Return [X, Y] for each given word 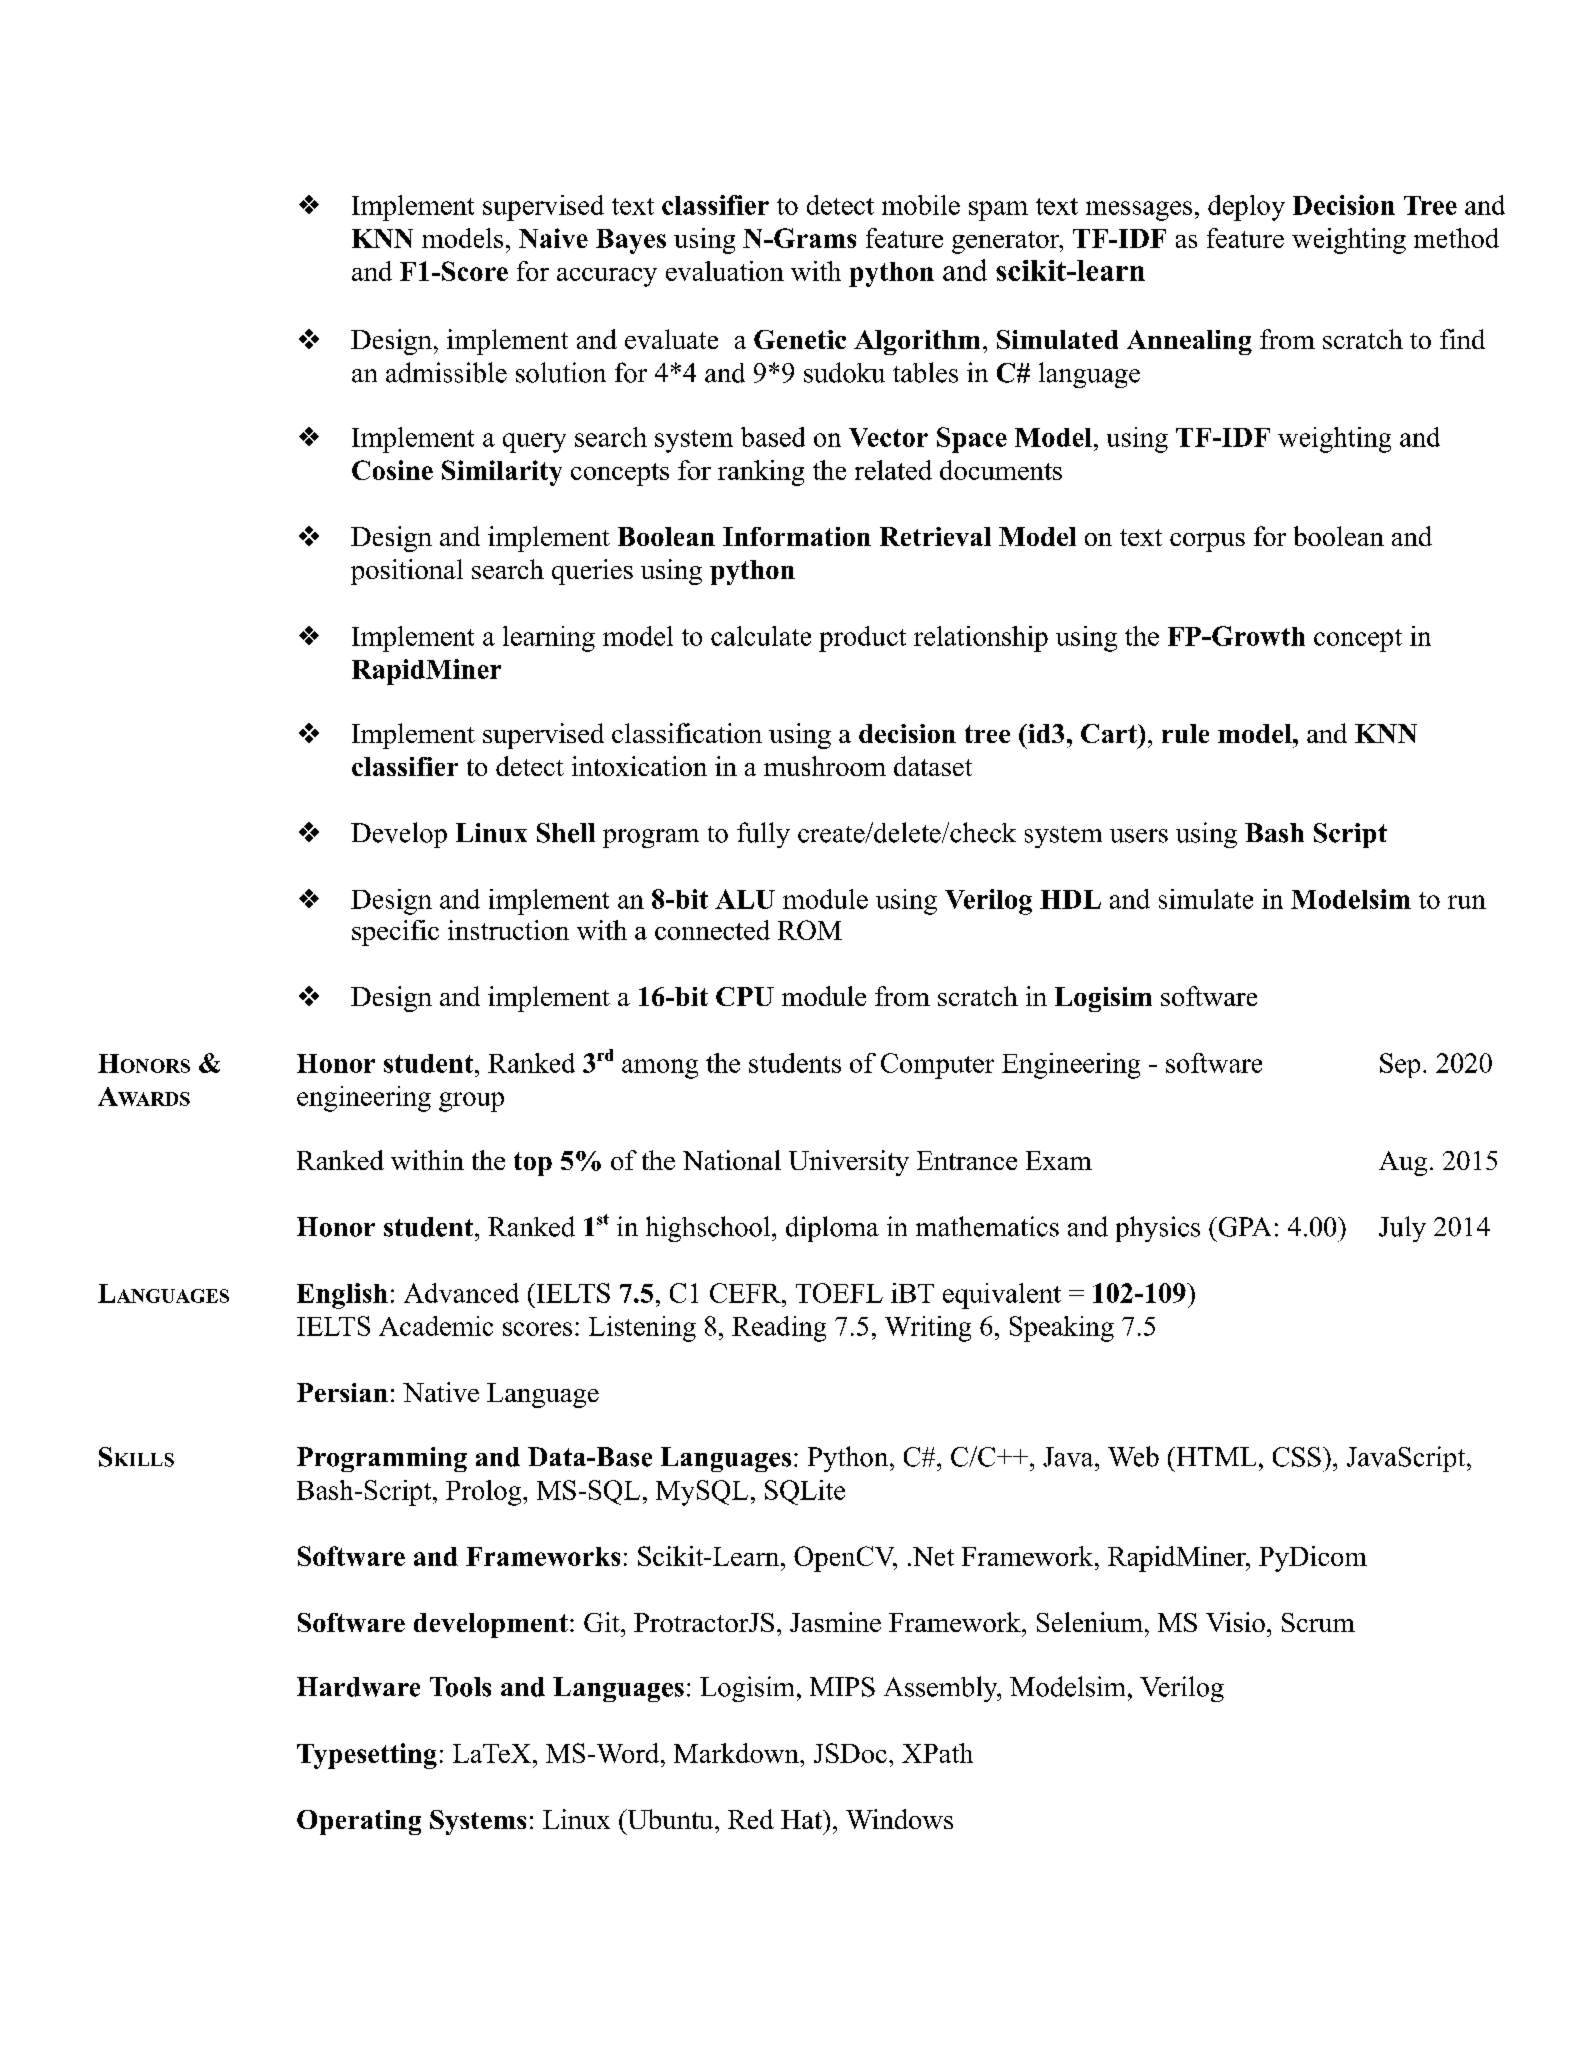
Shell [566, 833]
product [862, 639]
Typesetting [367, 1756]
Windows [899, 1819]
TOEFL [839, 1293]
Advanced [461, 1293]
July [1402, 1229]
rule [1185, 733]
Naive [553, 238]
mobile [921, 205]
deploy [1246, 208]
